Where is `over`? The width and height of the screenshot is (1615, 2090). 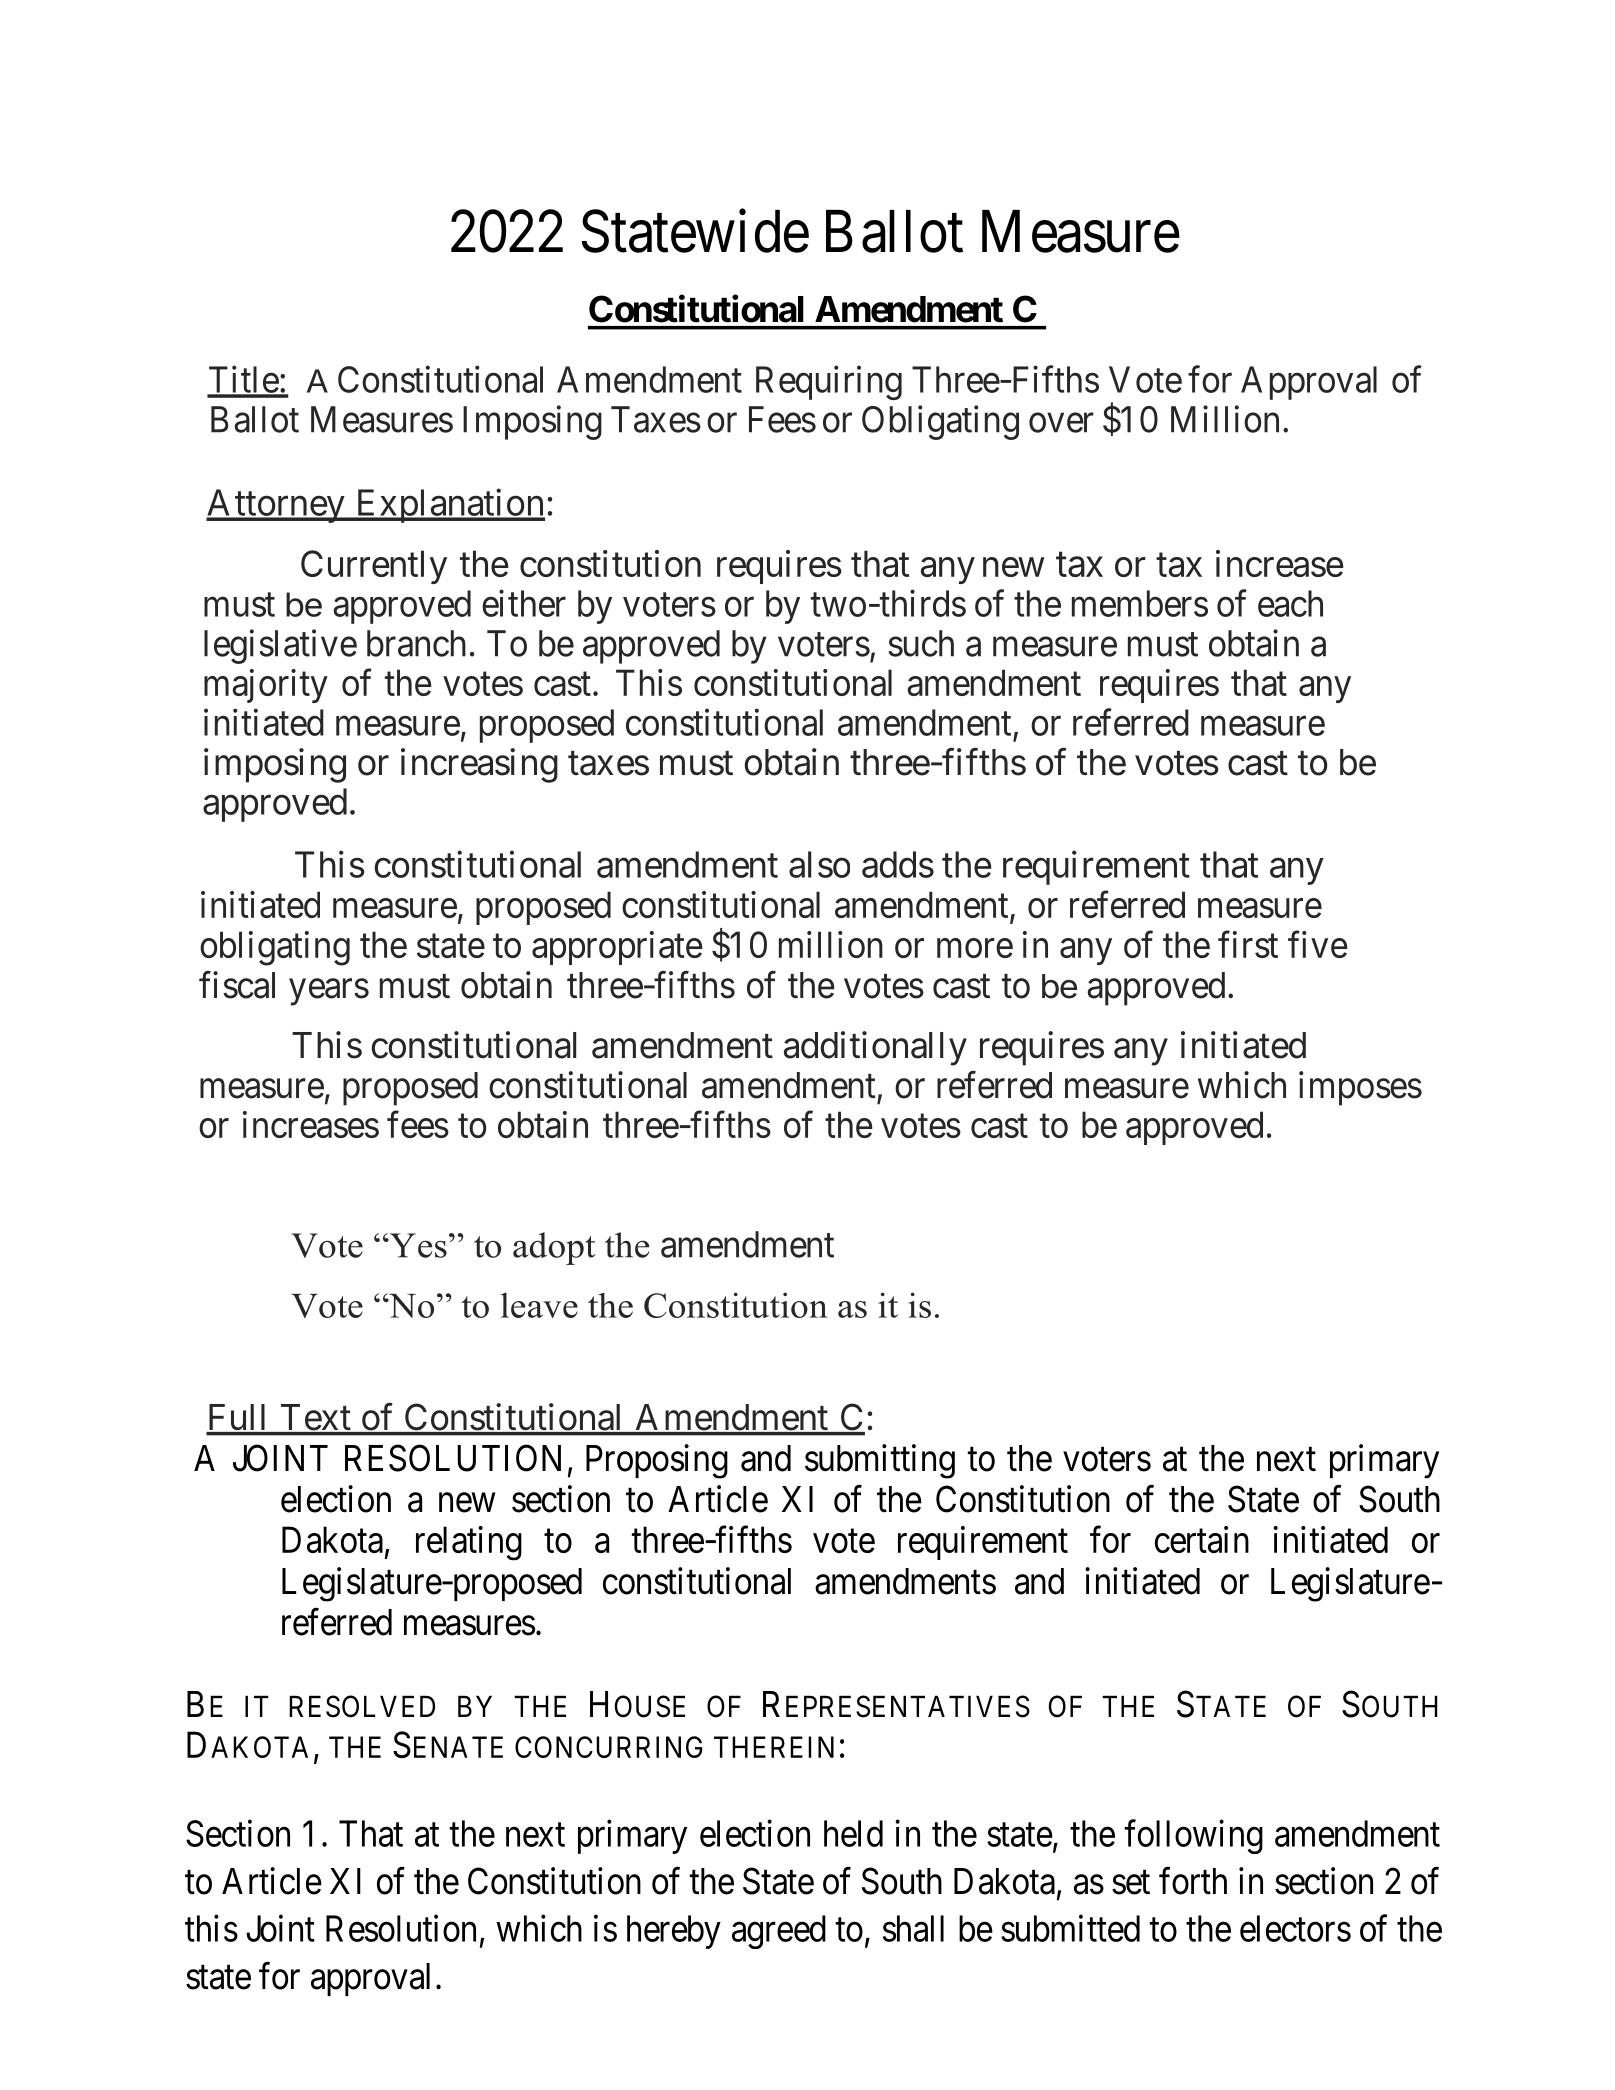
over is located at coordinates (1061, 423).
